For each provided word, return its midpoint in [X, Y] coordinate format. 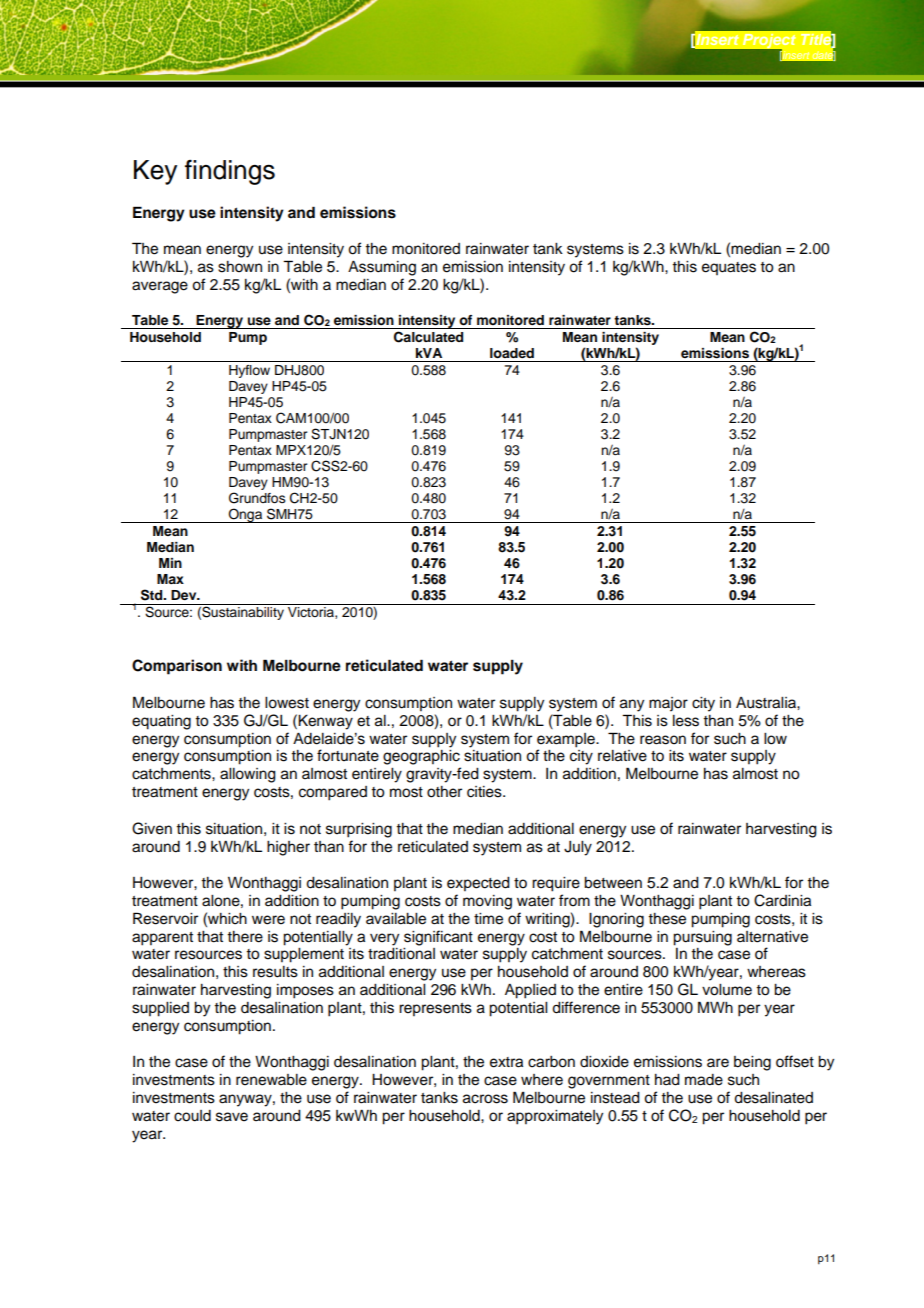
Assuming [382, 268]
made [704, 1080]
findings [230, 172]
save [232, 1117]
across [485, 1099]
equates [729, 268]
